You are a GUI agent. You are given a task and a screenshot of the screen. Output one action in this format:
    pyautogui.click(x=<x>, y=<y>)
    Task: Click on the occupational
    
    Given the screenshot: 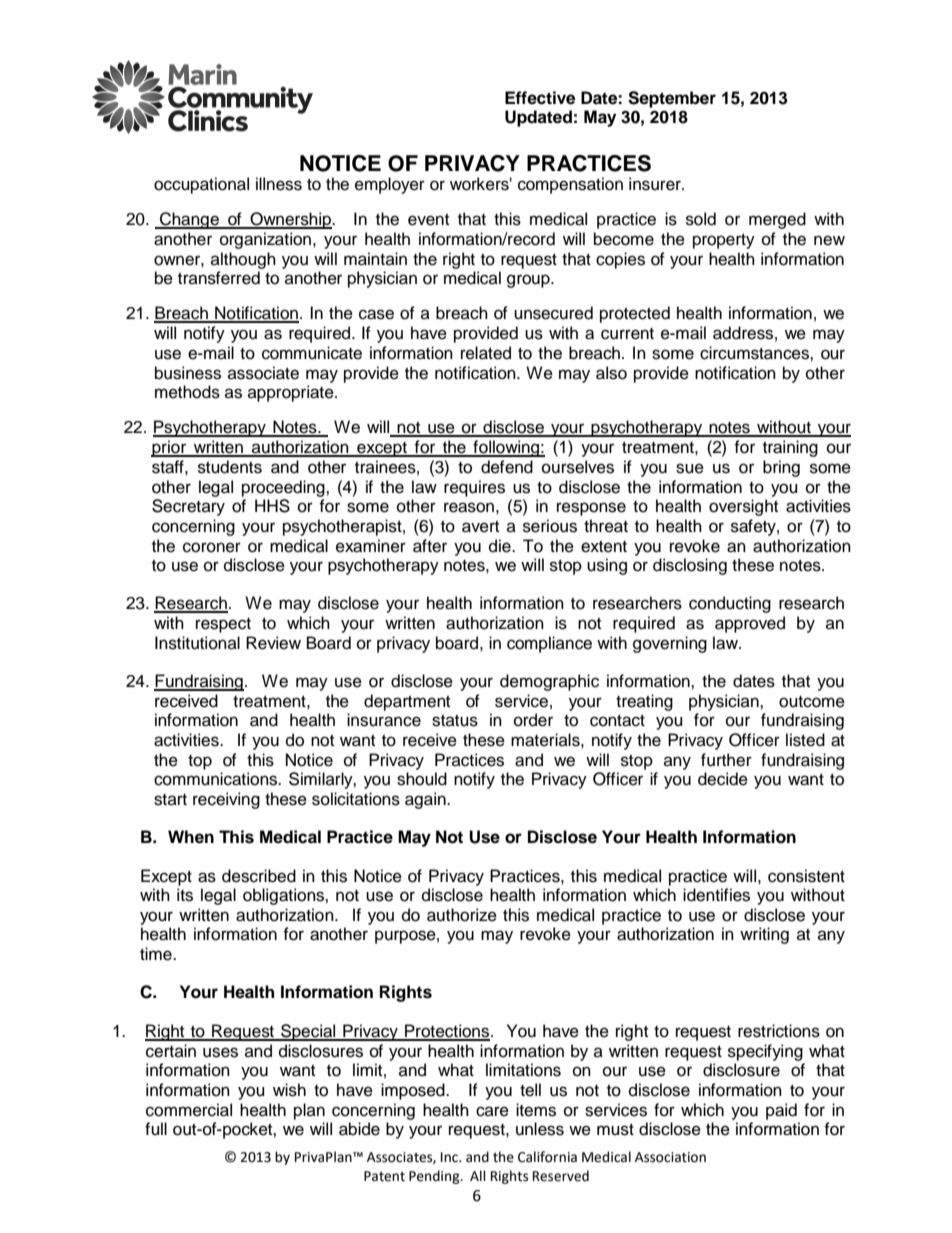 What is the action you would take?
    pyautogui.click(x=201, y=185)
